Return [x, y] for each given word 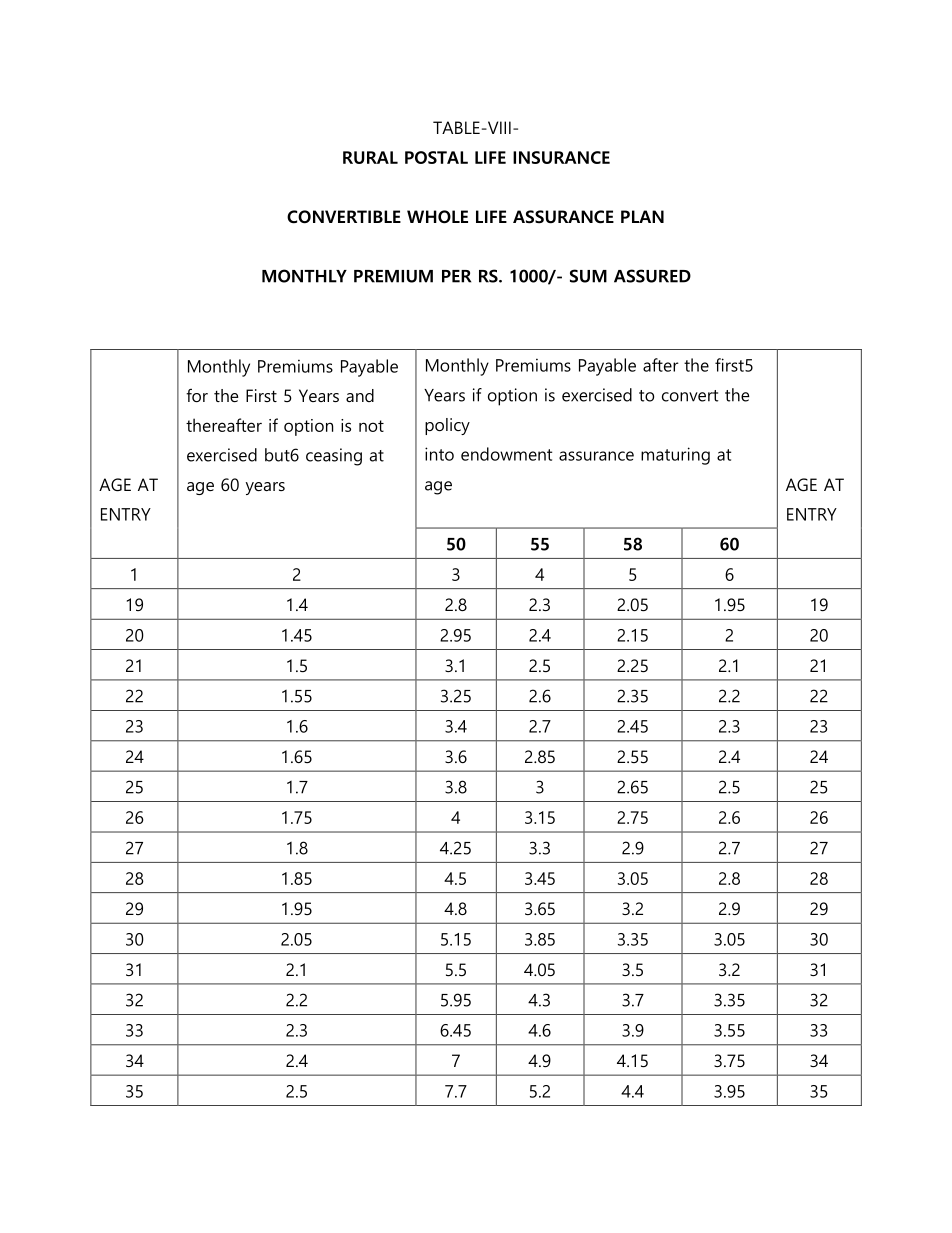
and [360, 395]
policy [447, 426]
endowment [506, 454]
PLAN [642, 216]
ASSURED [652, 276]
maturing [675, 456]
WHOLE [437, 217]
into [439, 454]
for [197, 395]
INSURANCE [561, 157]
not [371, 426]
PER [456, 276]
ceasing [334, 457]
